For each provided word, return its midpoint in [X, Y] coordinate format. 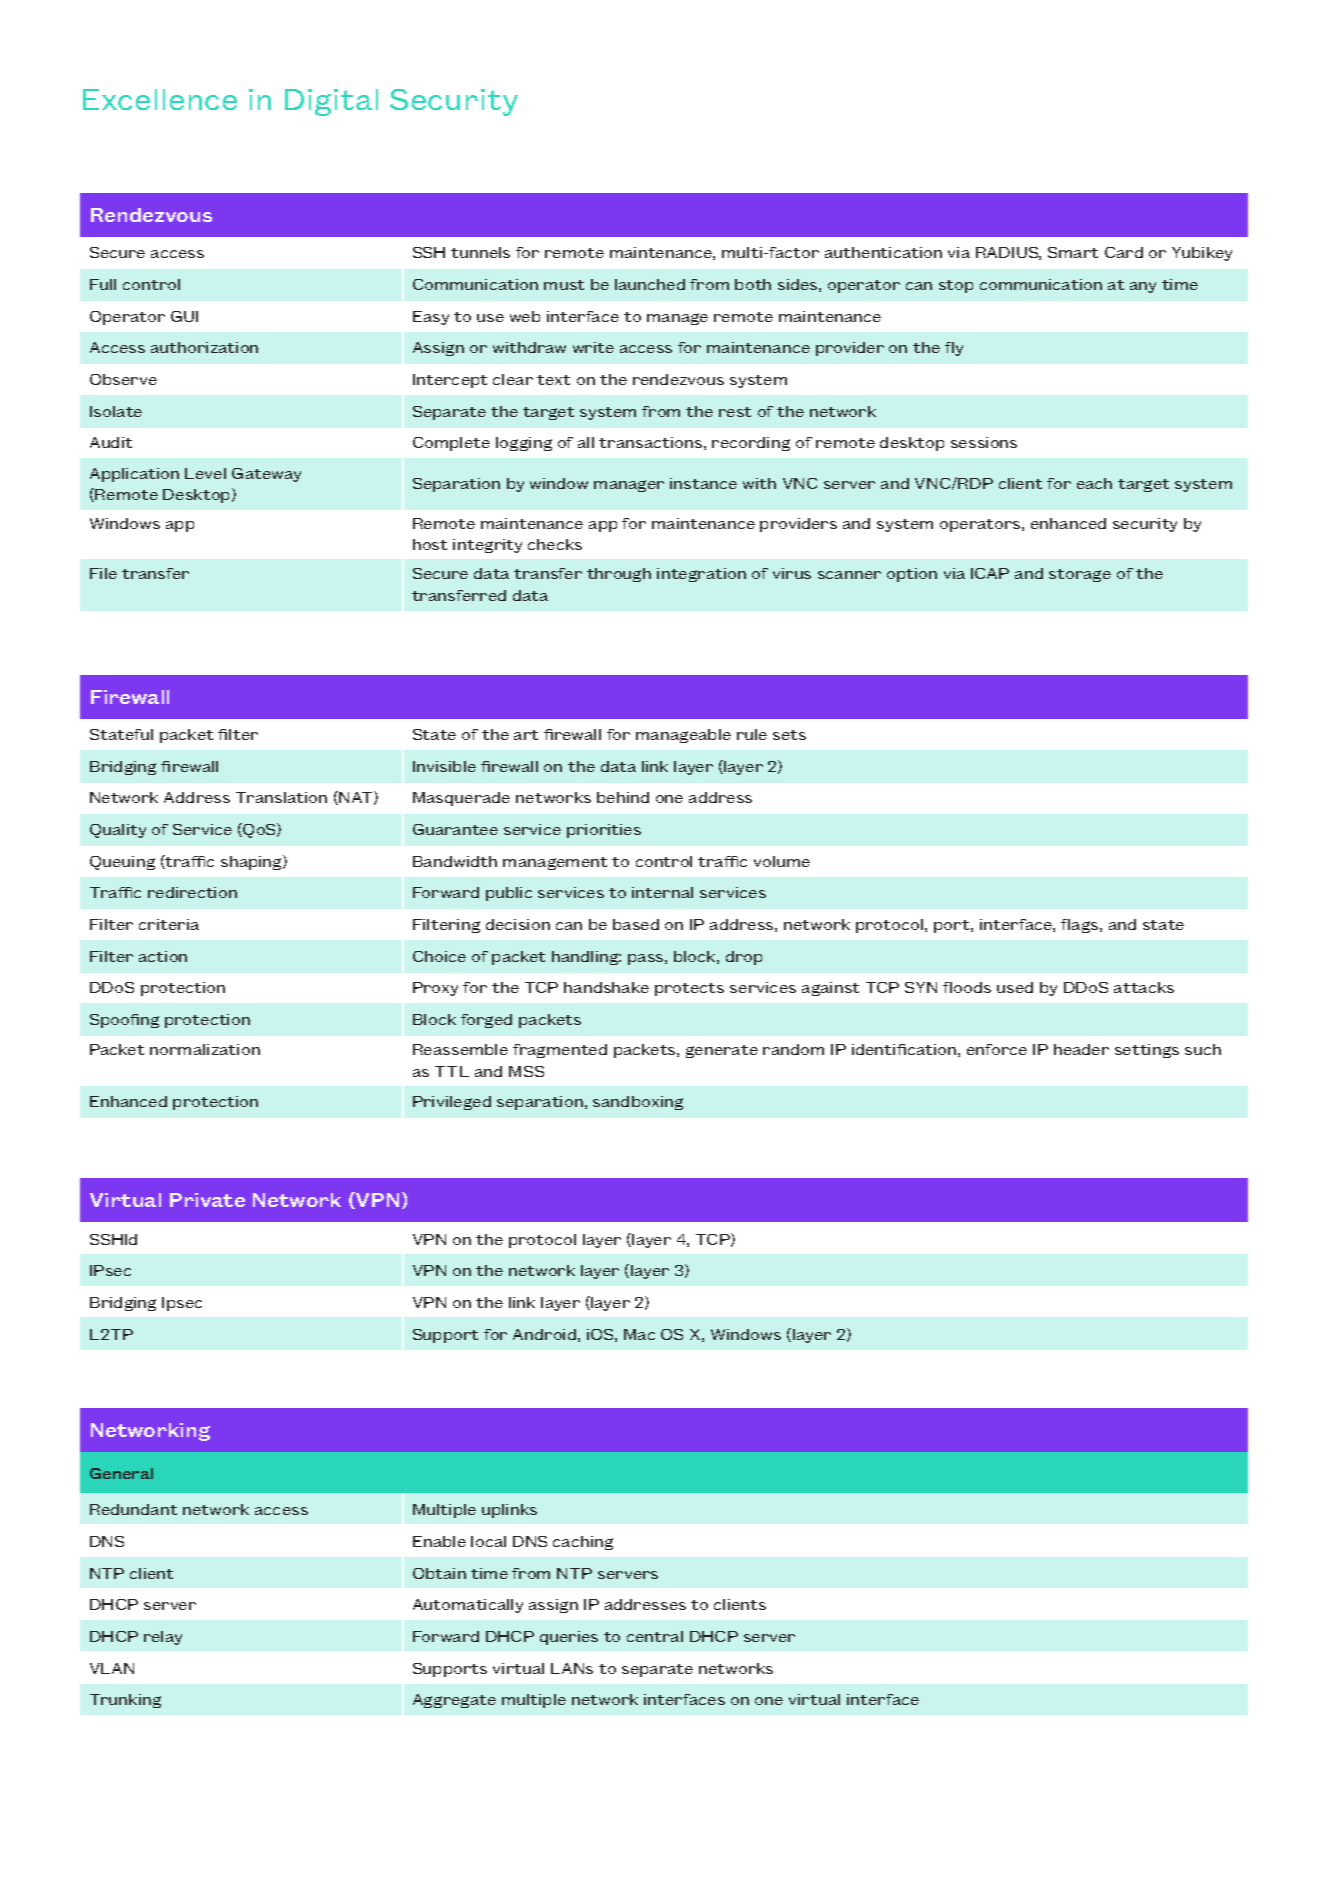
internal [662, 892]
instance [703, 483]
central [655, 1636]
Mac [639, 1334]
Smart [1073, 252]
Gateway [266, 475]
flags [1081, 926]
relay [163, 1638]
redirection [192, 892]
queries [569, 1638]
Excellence [160, 99]
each [1094, 483]
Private [207, 1200]
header [1081, 1049]
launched [650, 284]
